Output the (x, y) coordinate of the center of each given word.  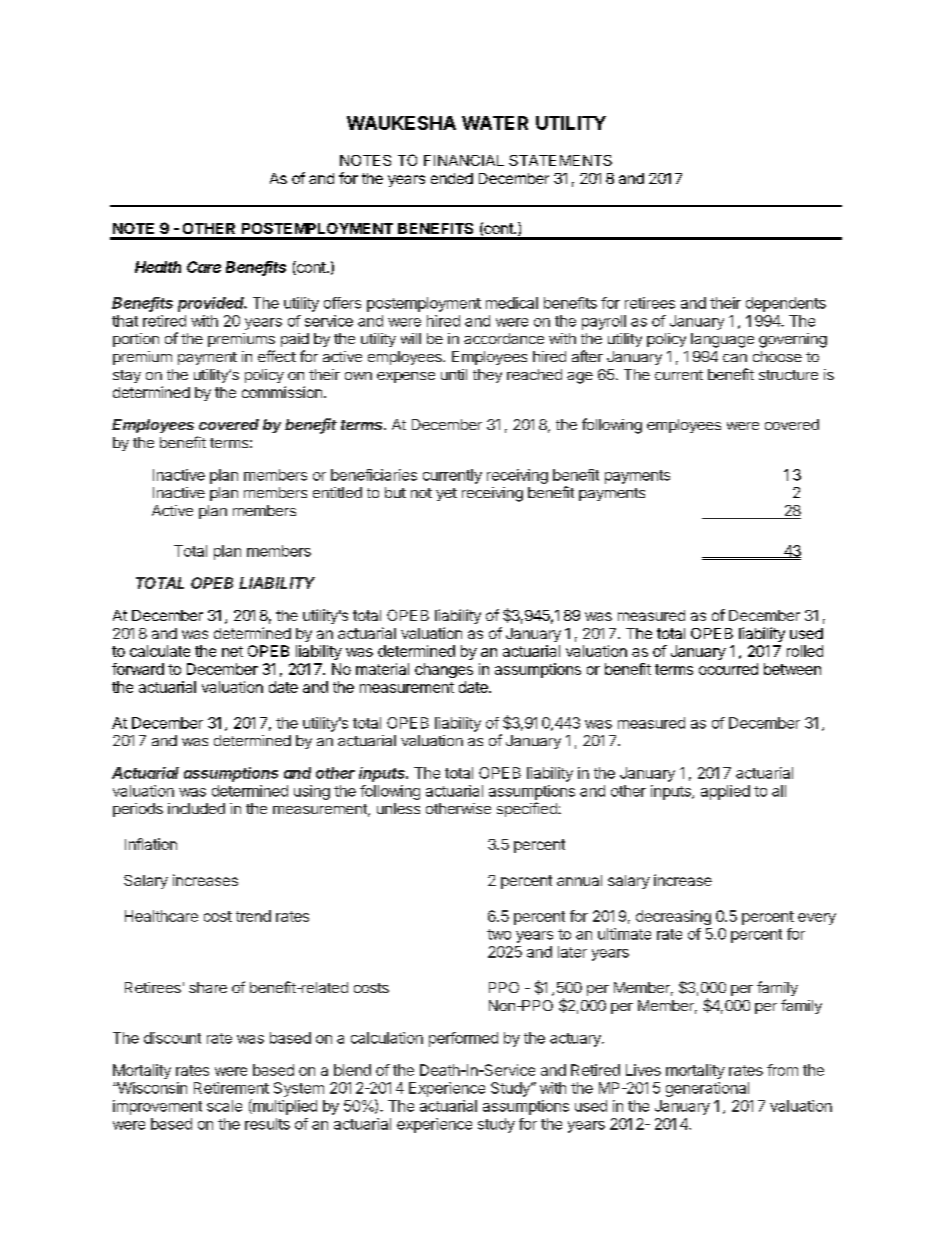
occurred (728, 669)
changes (444, 670)
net (232, 651)
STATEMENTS (560, 160)
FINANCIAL (464, 160)
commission (282, 392)
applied (725, 792)
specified (528, 809)
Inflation (151, 844)
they (487, 376)
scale (224, 1106)
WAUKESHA (401, 123)
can (735, 358)
